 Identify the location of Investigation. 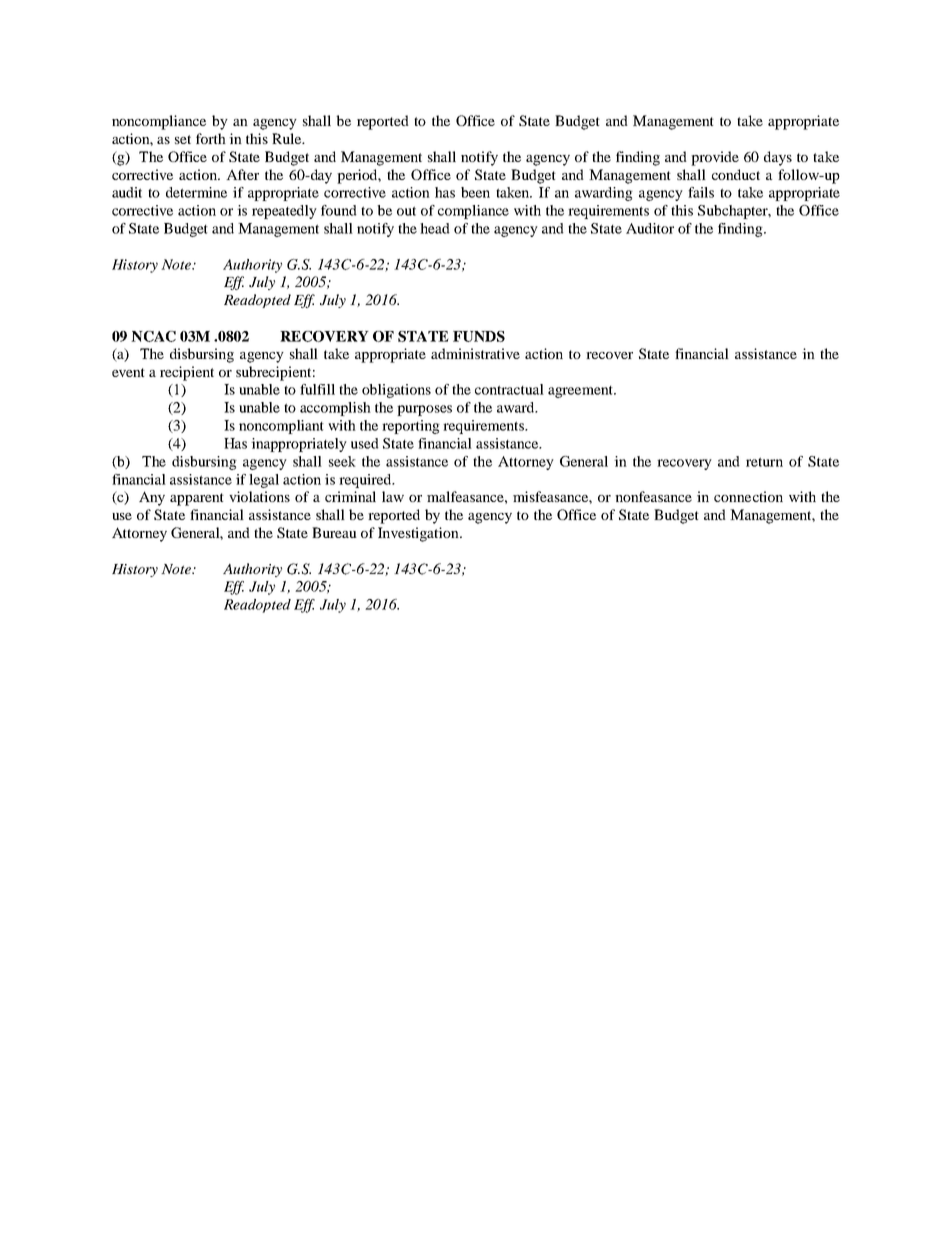
(419, 534).
